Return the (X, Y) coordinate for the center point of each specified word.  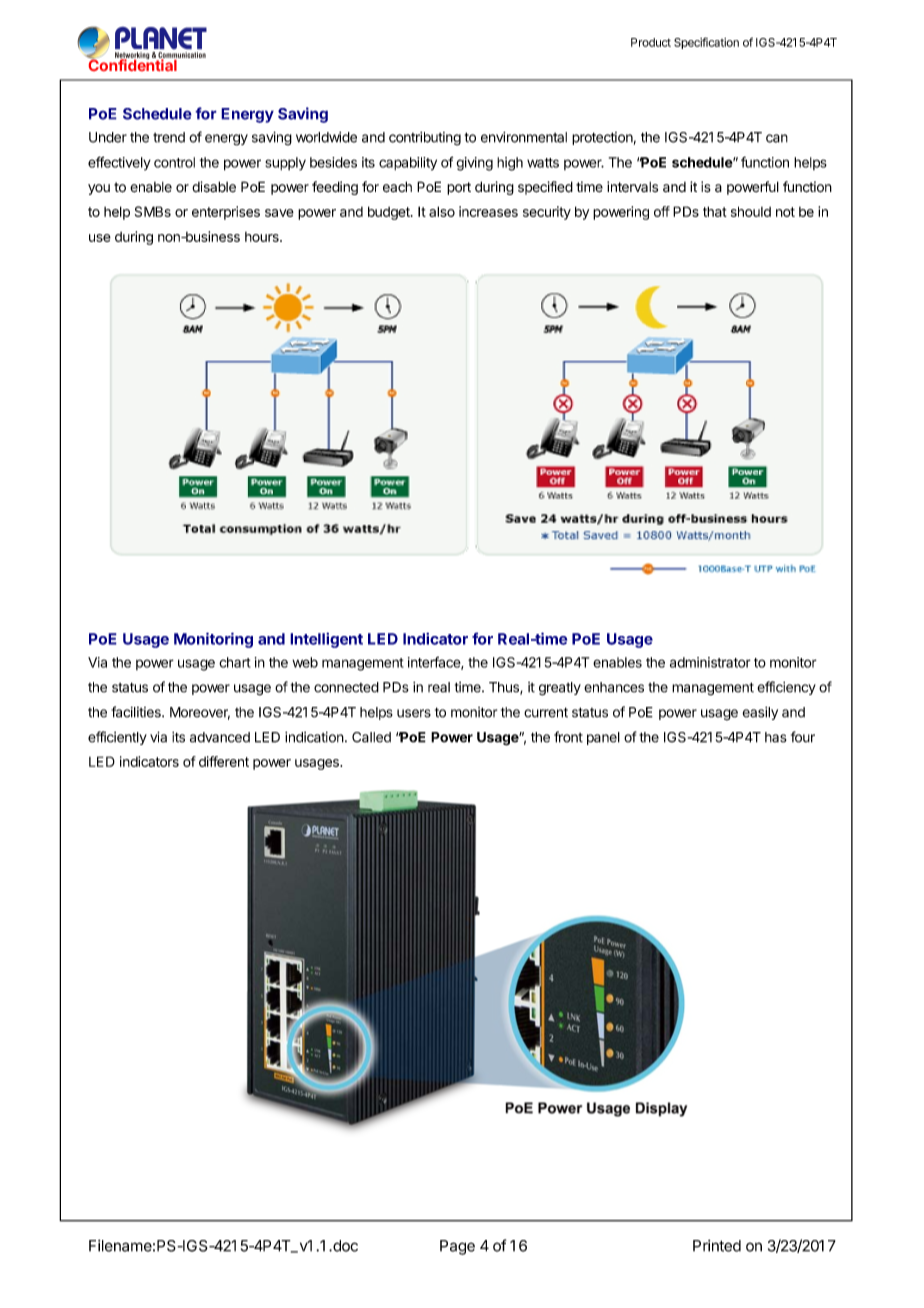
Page (457, 1247)
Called (371, 737)
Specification (706, 43)
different (224, 761)
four (803, 737)
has (776, 737)
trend (169, 137)
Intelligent (326, 640)
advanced (220, 737)
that (715, 211)
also (442, 211)
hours (263, 237)
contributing (425, 139)
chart (235, 662)
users (414, 713)
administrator (710, 662)
